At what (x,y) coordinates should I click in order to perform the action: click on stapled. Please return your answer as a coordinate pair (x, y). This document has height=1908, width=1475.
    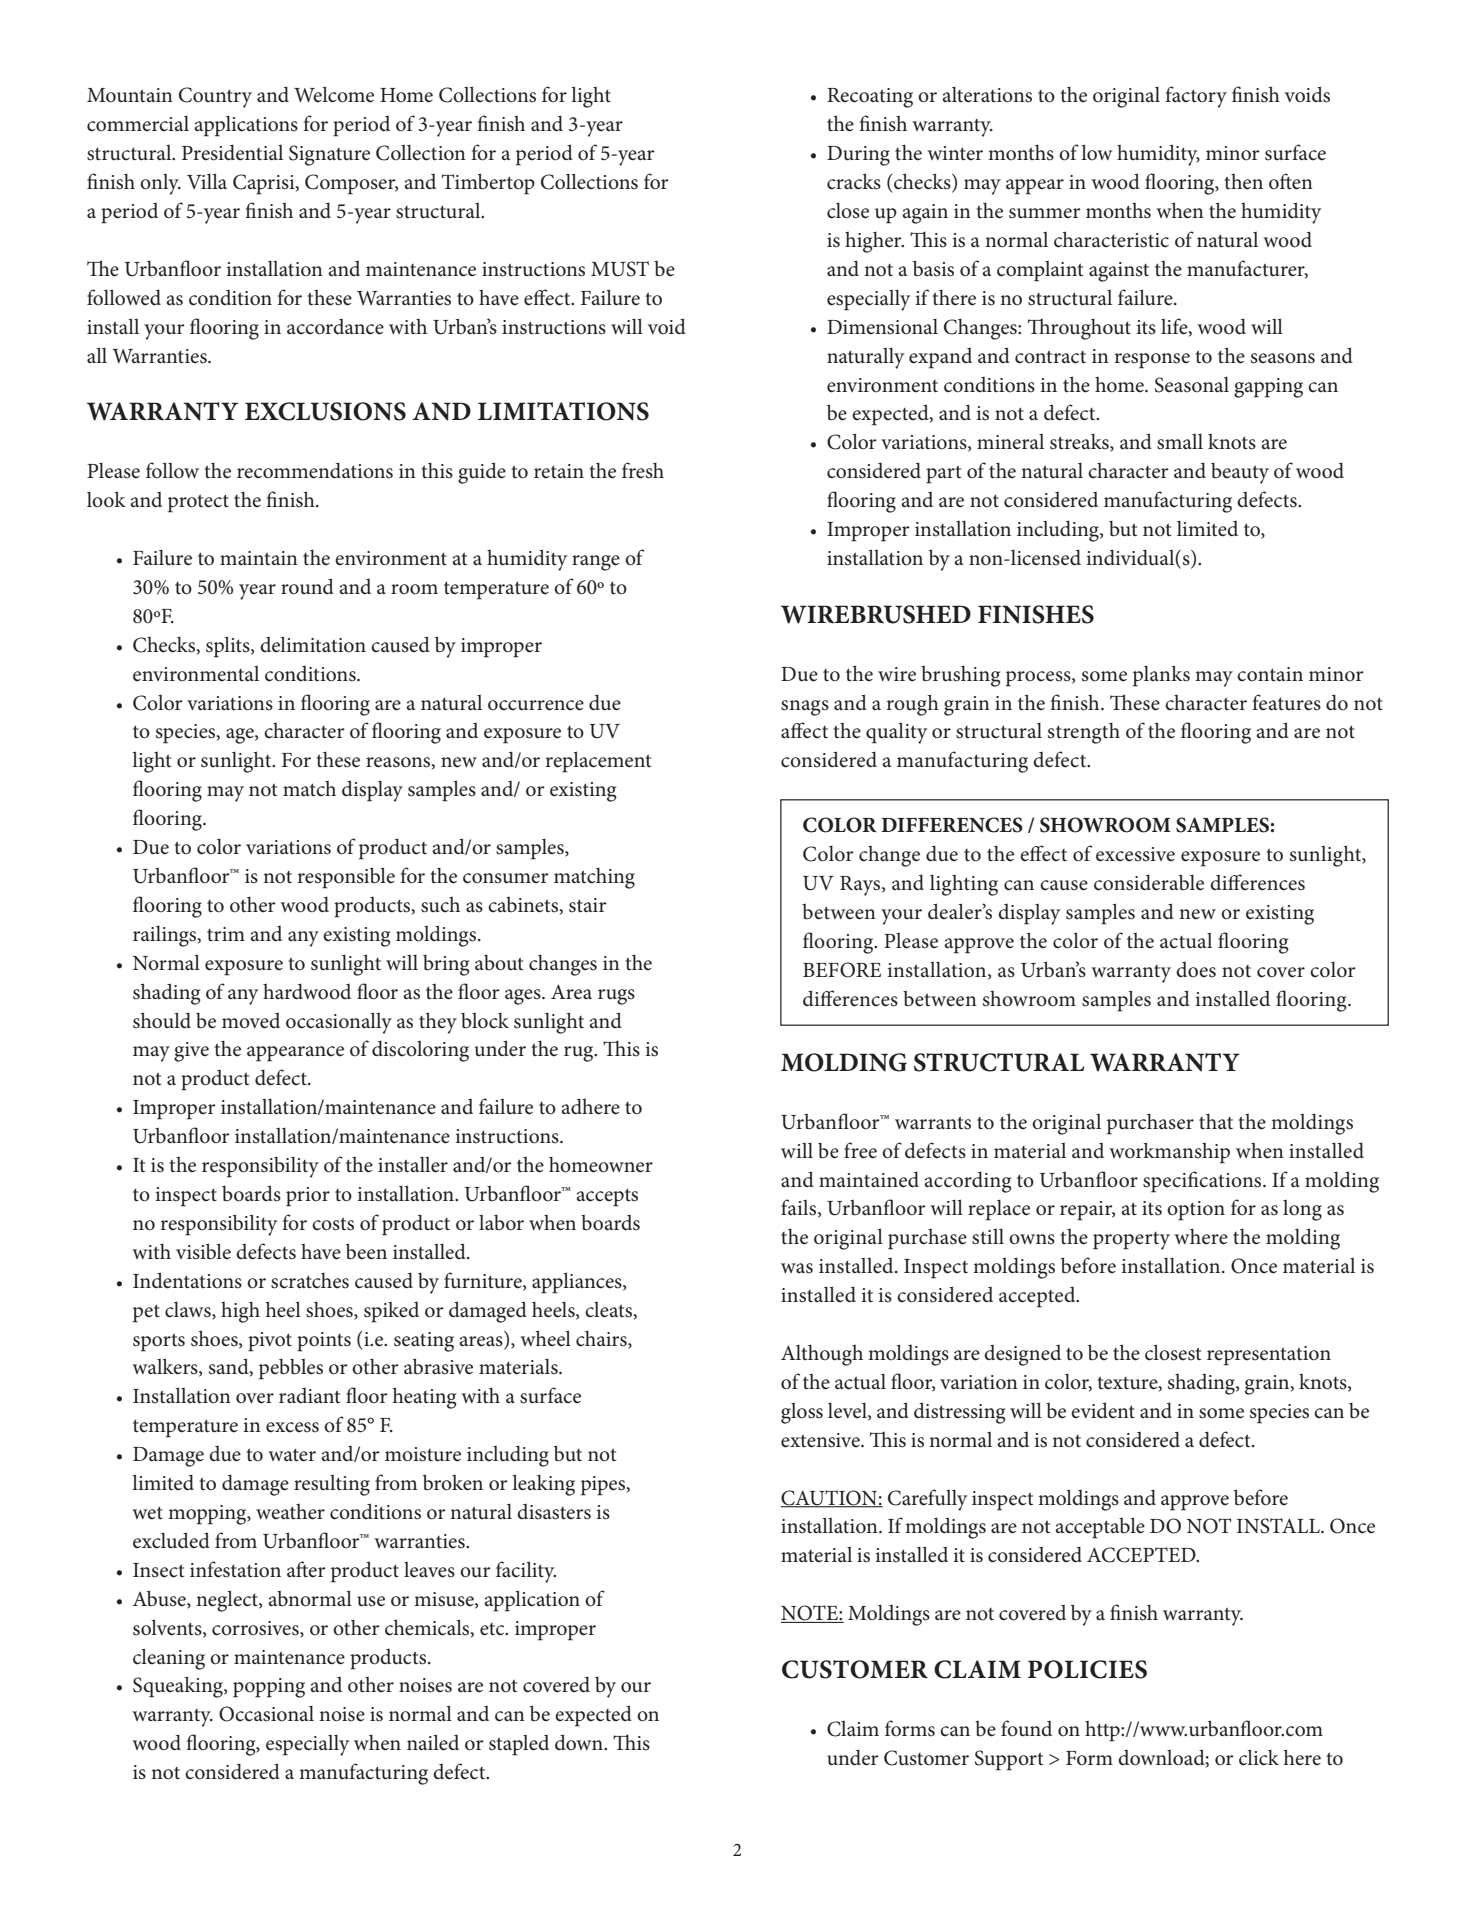
    Looking at the image, I should click on (519, 1745).
